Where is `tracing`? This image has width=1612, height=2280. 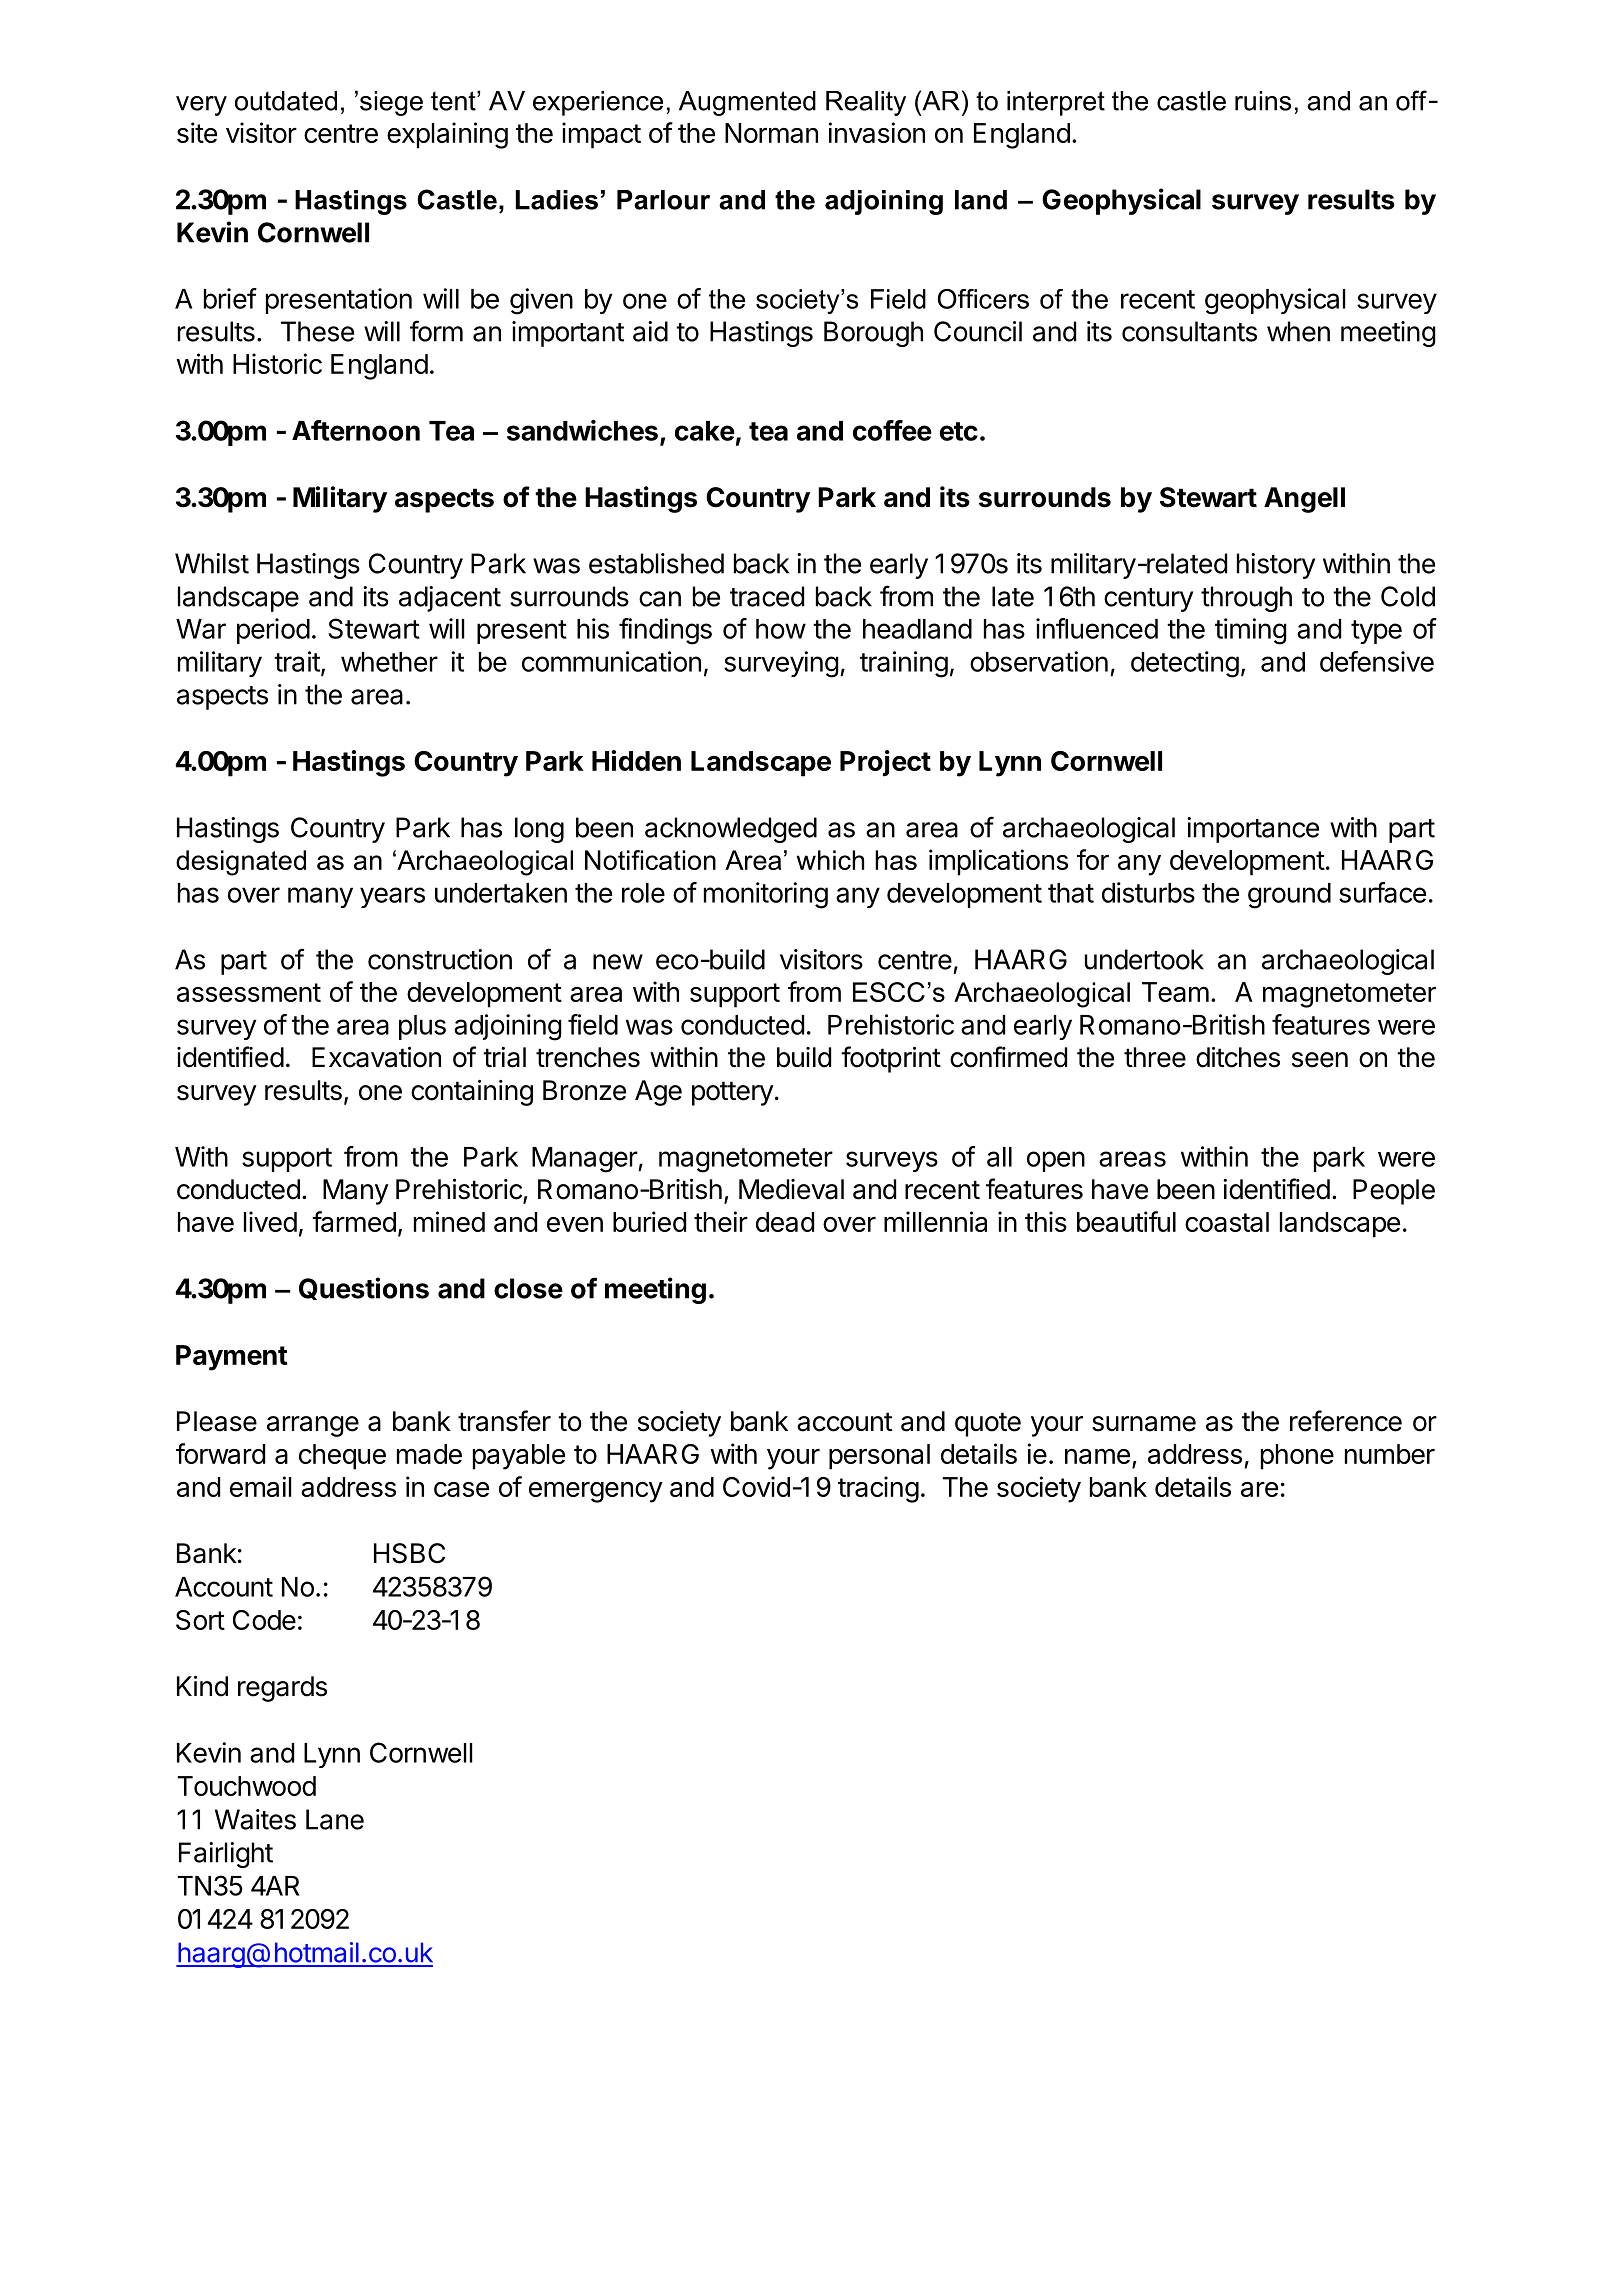 tracing is located at coordinates (878, 1489).
